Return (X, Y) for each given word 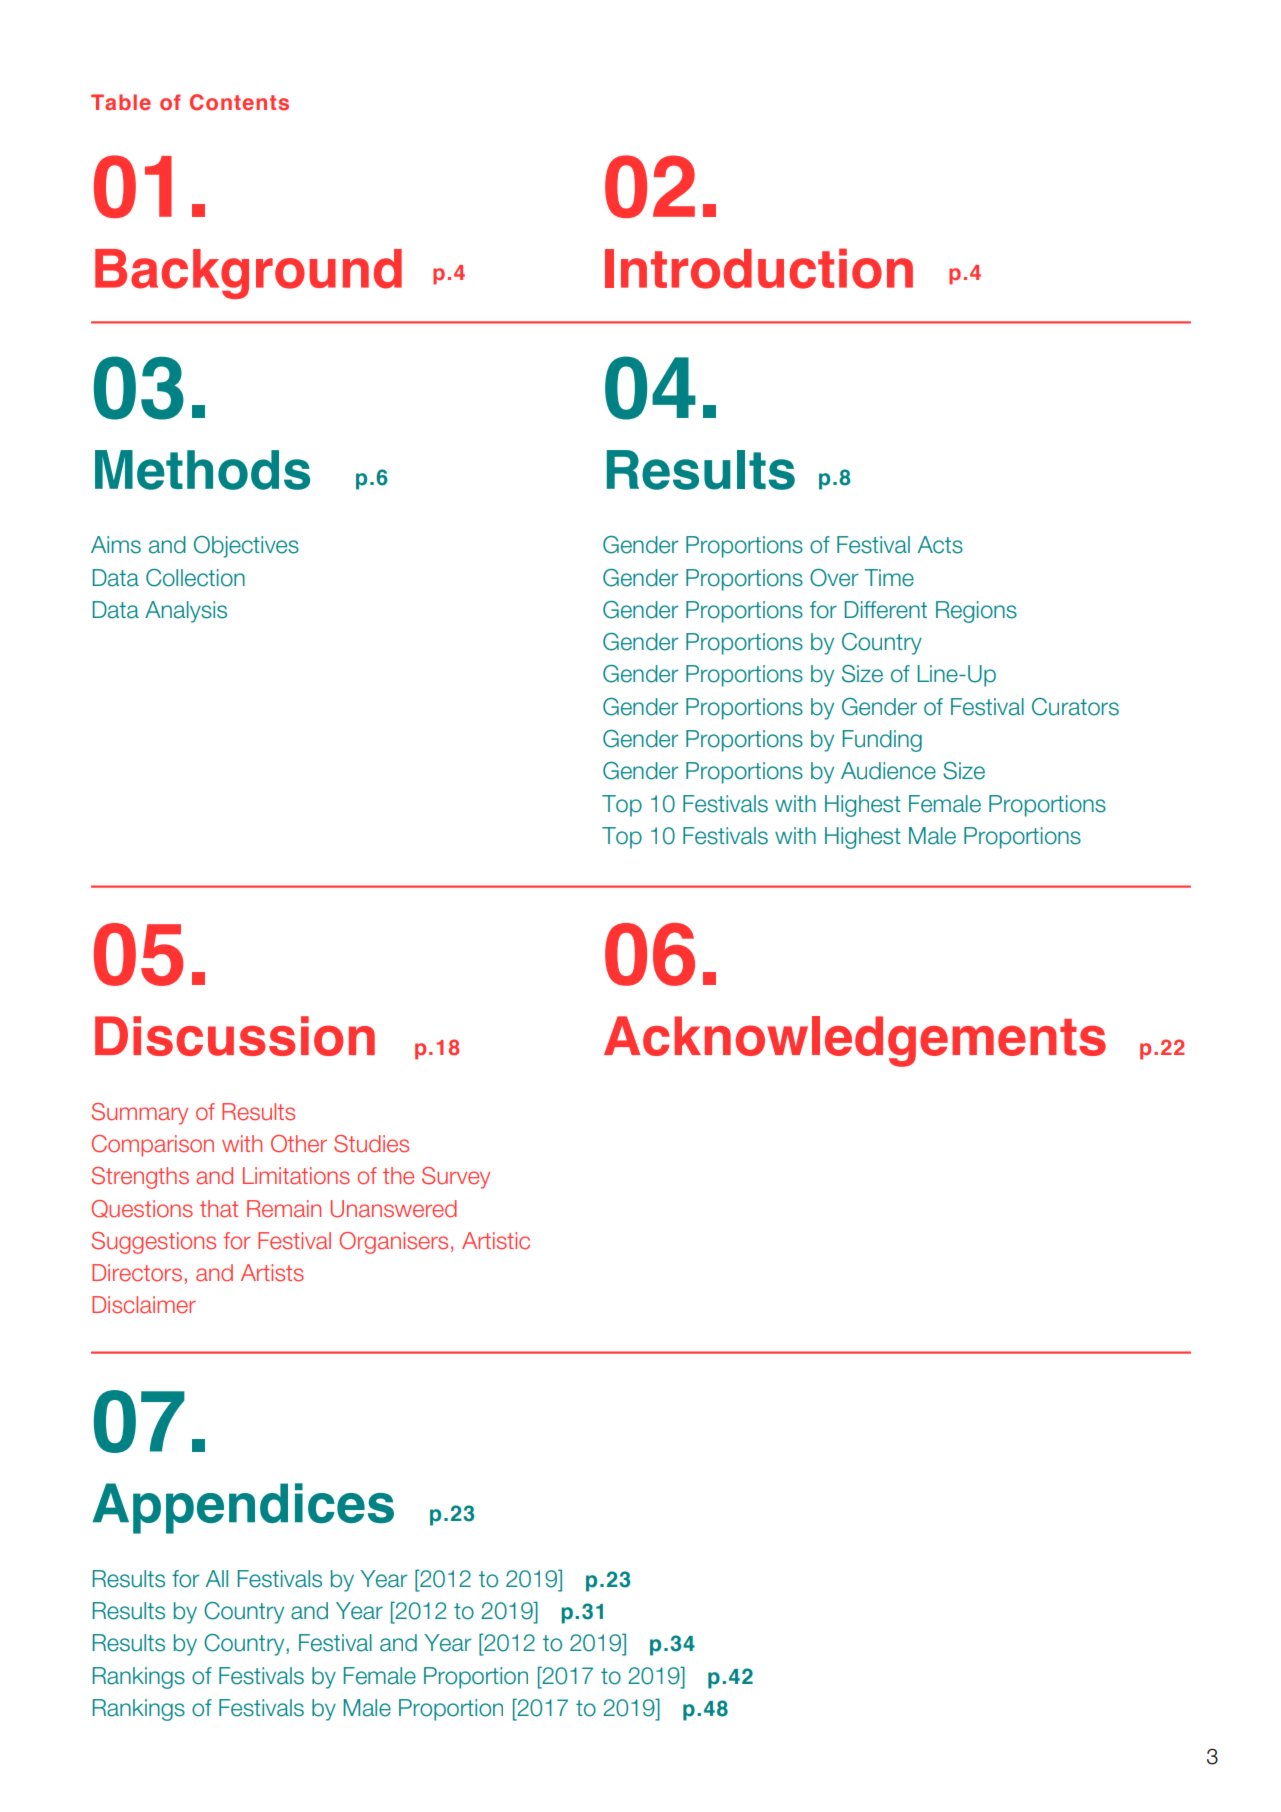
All (217, 1578)
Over (834, 578)
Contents (239, 102)
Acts (940, 545)
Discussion (235, 1036)
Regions (976, 612)
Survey (456, 1178)
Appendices (243, 1508)
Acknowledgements (855, 1041)
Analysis (186, 612)
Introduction (759, 268)
